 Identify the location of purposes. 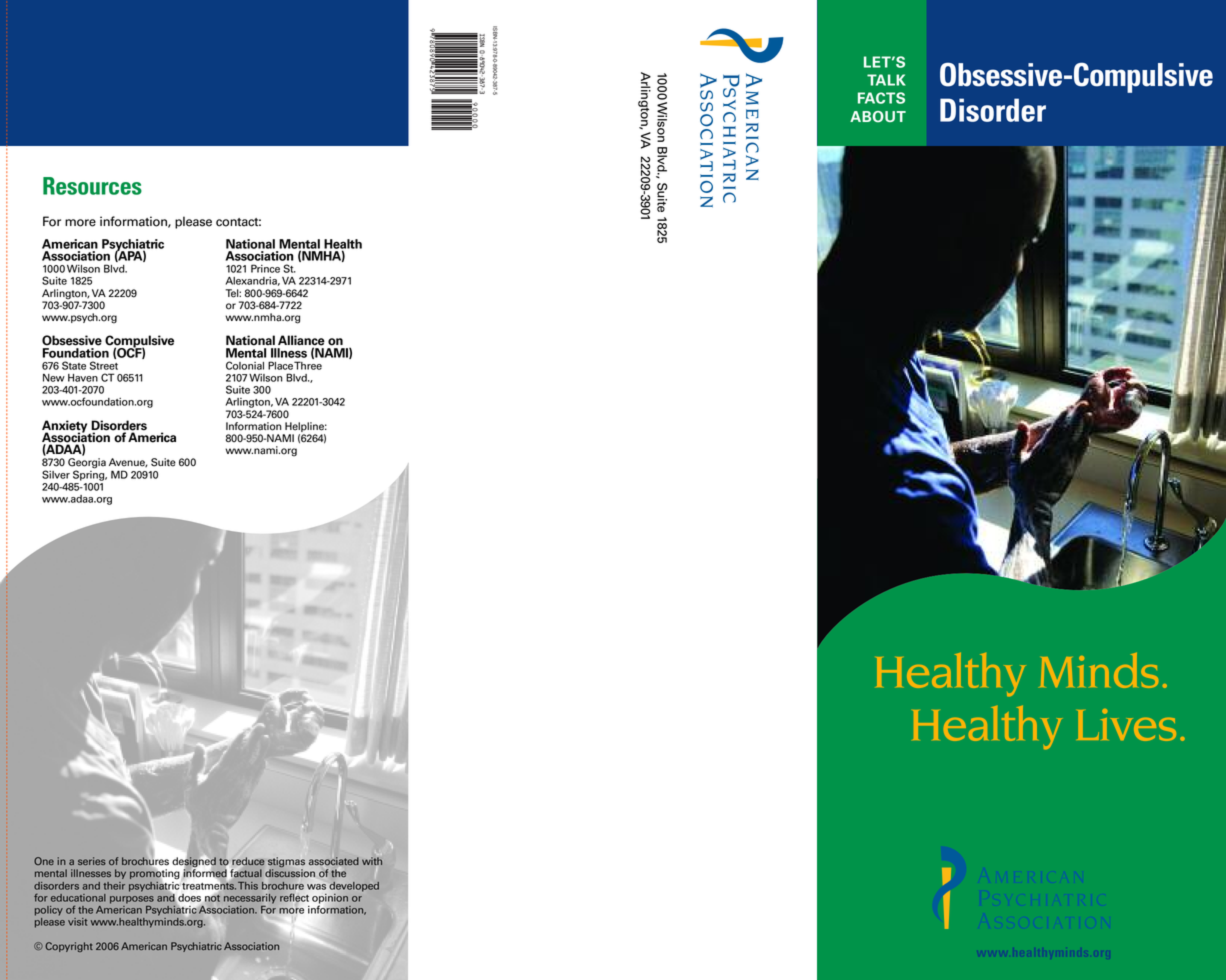
(132, 900).
